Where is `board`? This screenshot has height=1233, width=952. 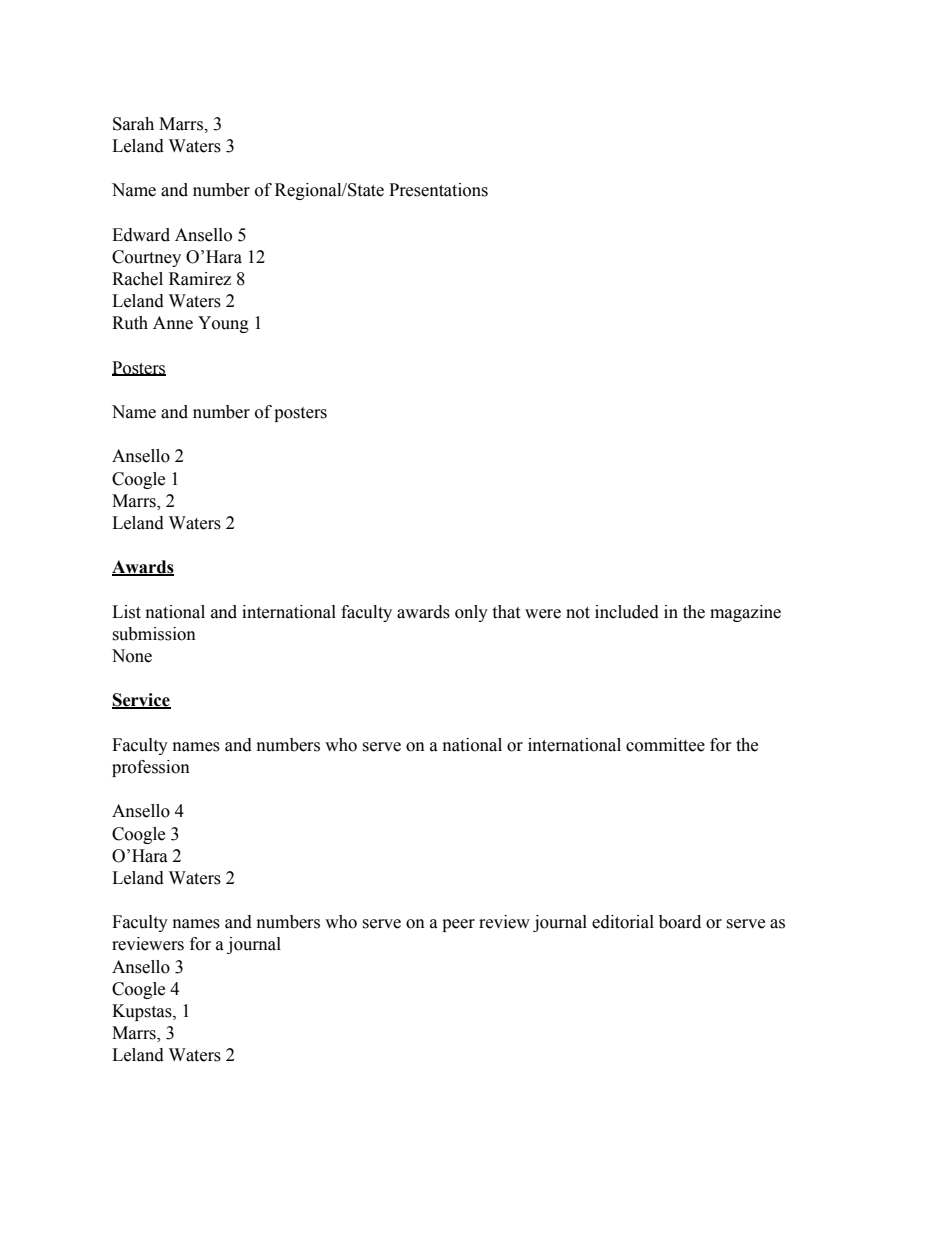 board is located at coordinates (680, 922).
